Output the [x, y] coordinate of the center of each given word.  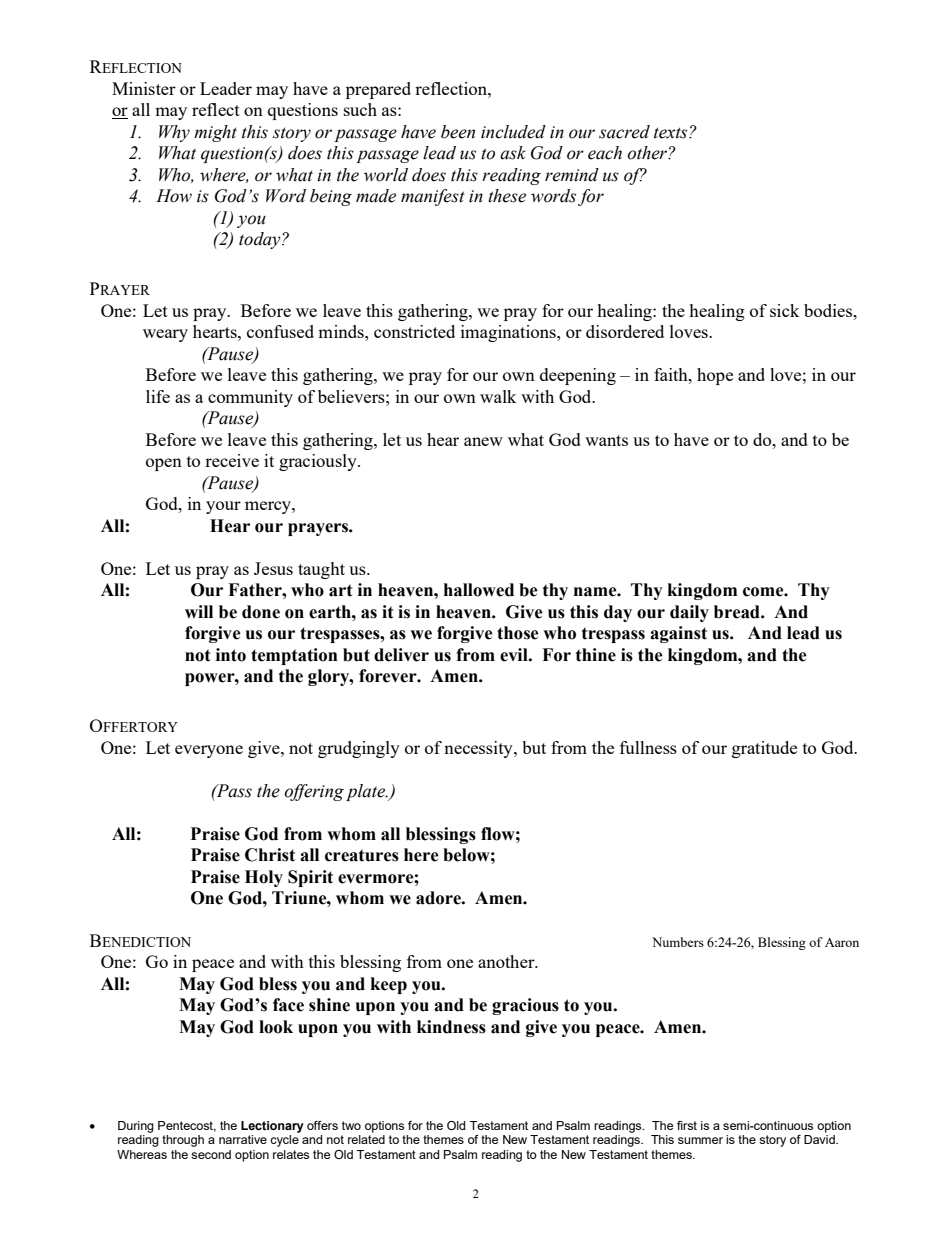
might [215, 133]
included [513, 132]
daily [689, 613]
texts [672, 133]
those [518, 633]
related [366, 1139]
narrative [243, 1139]
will [199, 611]
